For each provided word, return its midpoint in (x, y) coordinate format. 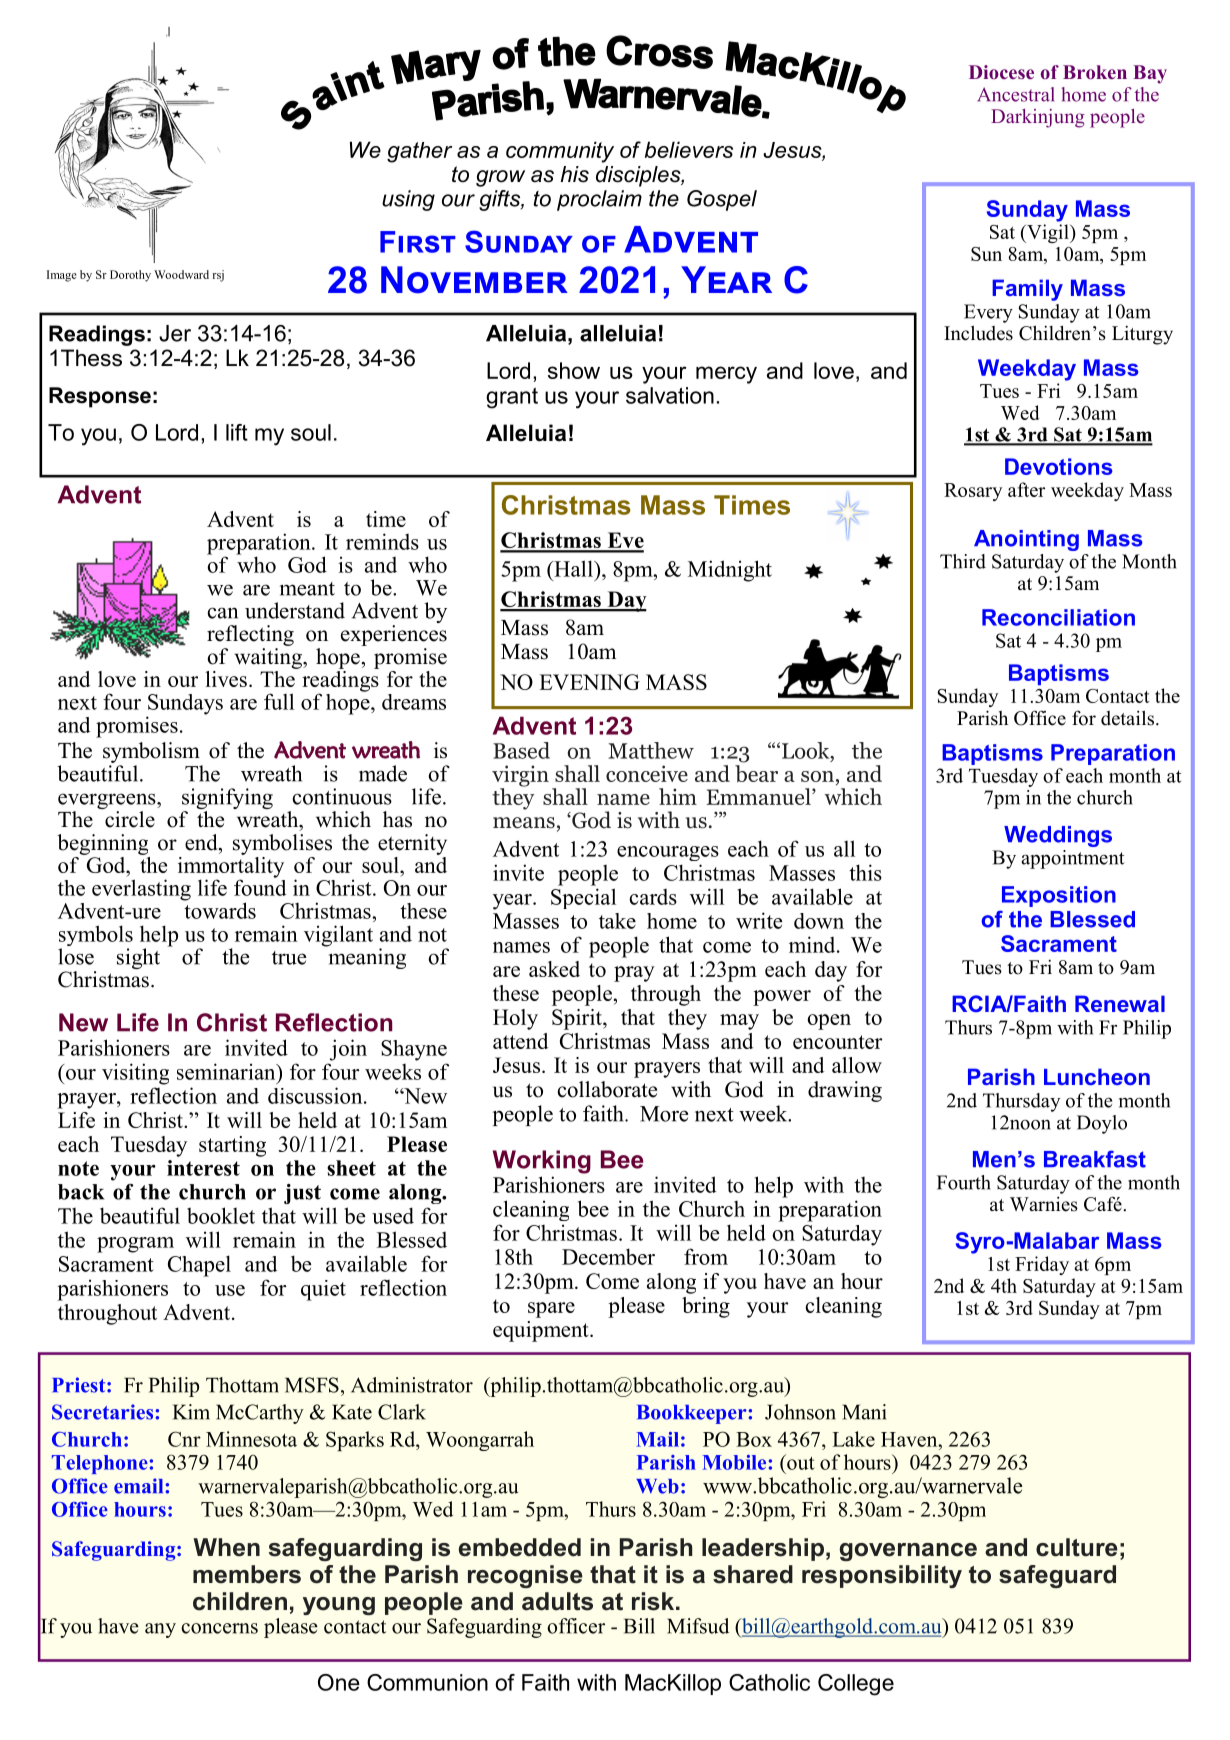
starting (232, 1146)
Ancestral (1015, 94)
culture (1077, 1547)
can (222, 613)
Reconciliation (1058, 617)
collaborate (607, 1089)
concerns (219, 1628)
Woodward (181, 274)
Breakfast (1095, 1159)
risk (653, 1601)
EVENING (589, 682)
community (560, 152)
